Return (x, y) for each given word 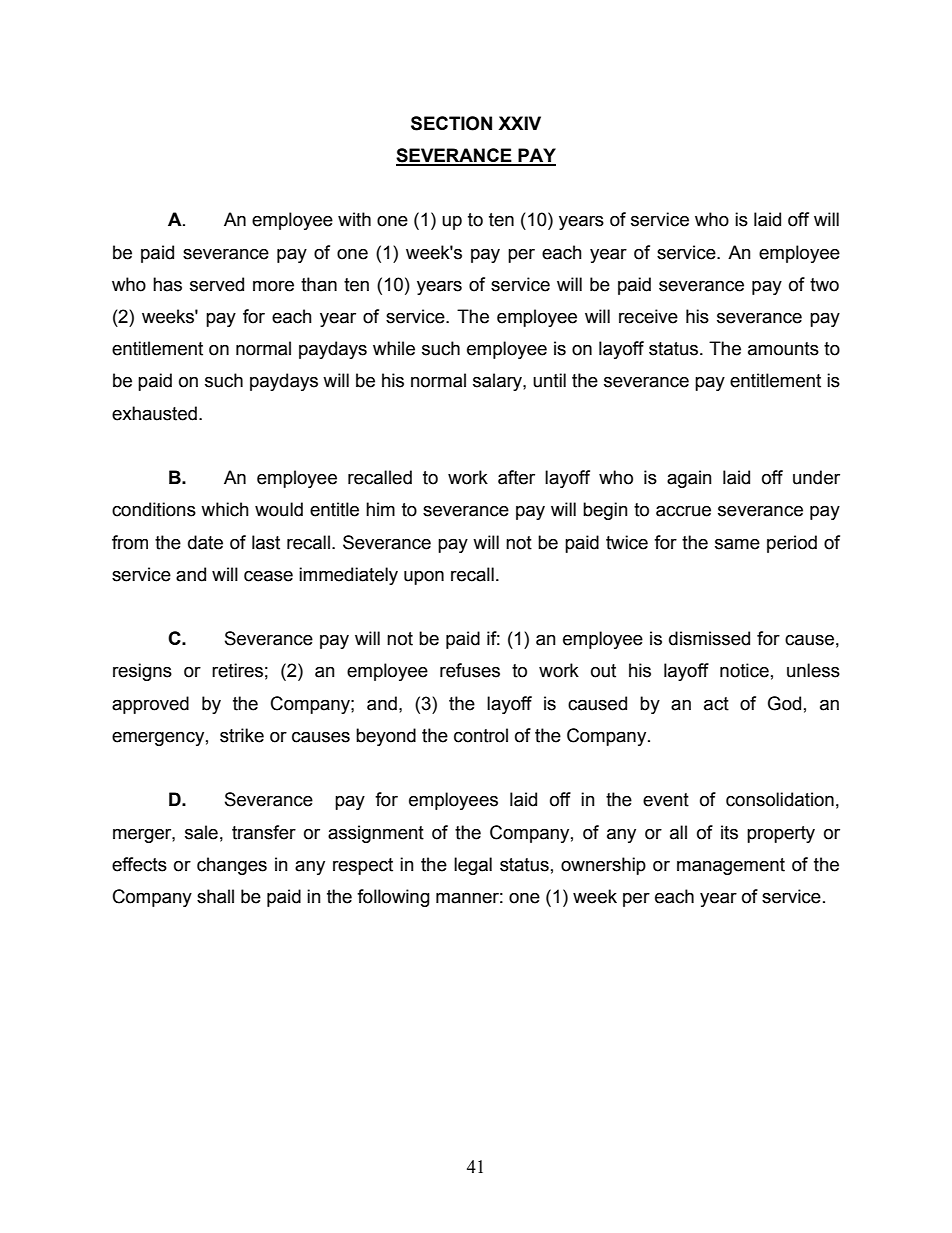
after (516, 477)
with (354, 219)
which (225, 509)
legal (473, 866)
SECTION (451, 123)
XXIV (520, 123)
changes (232, 866)
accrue (683, 511)
